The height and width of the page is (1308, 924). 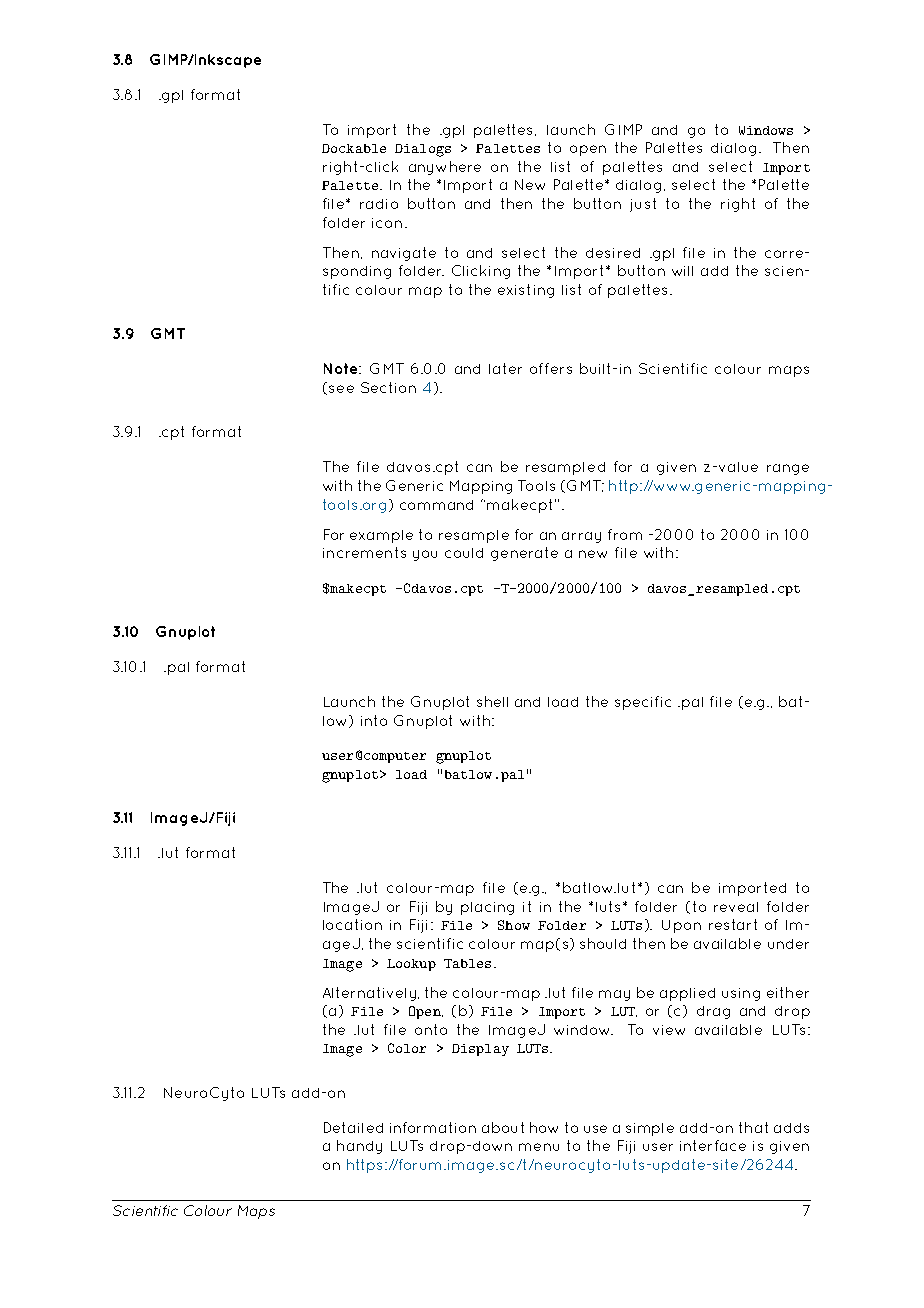 What do you see at coordinates (736, 907) in the page?
I see `reveal` at bounding box center [736, 907].
